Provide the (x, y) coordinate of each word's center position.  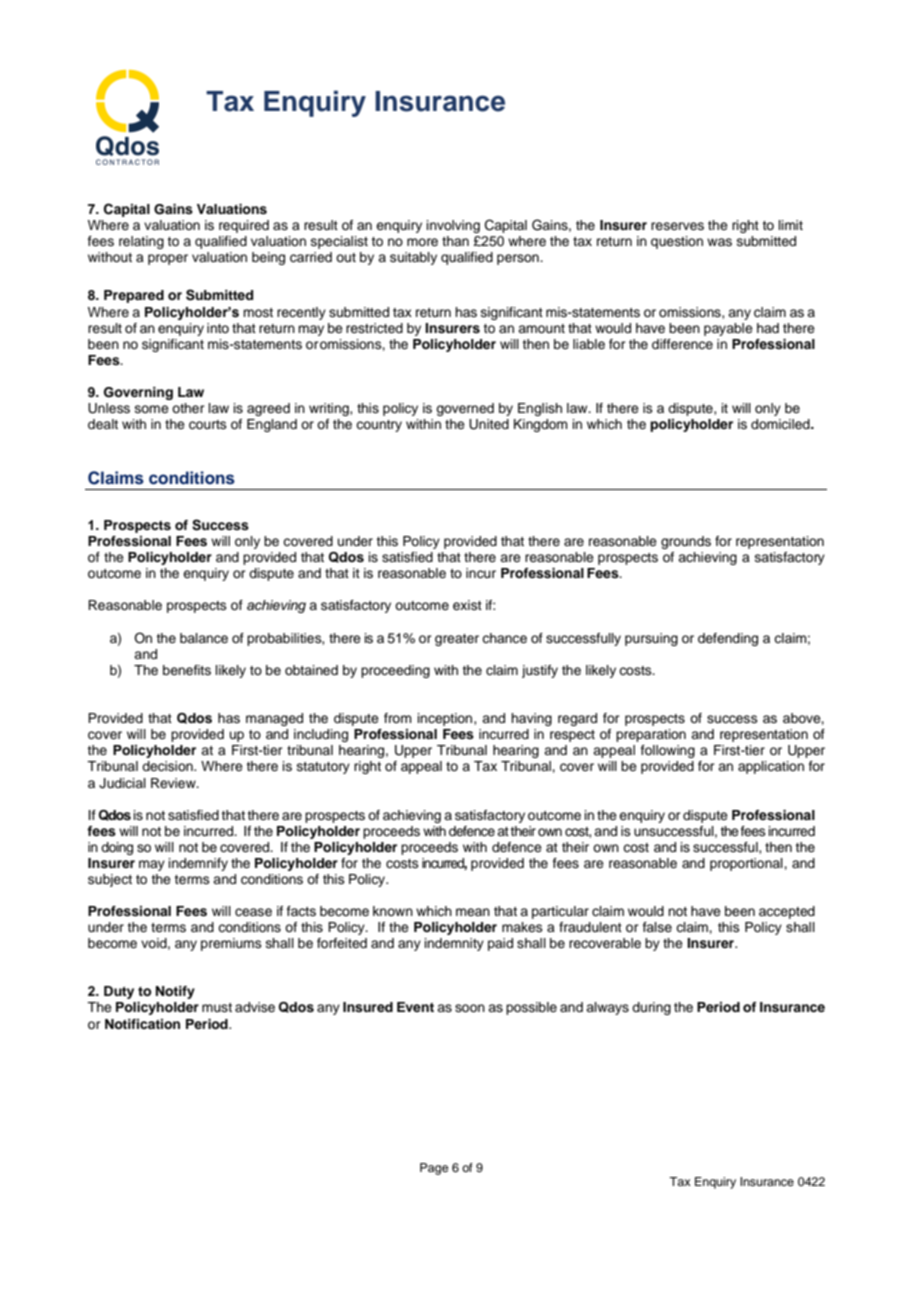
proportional (747, 864)
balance (204, 638)
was (719, 242)
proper (168, 259)
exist (467, 605)
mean (473, 912)
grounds (686, 542)
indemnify (198, 864)
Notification (142, 1024)
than (455, 241)
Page (434, 1169)
